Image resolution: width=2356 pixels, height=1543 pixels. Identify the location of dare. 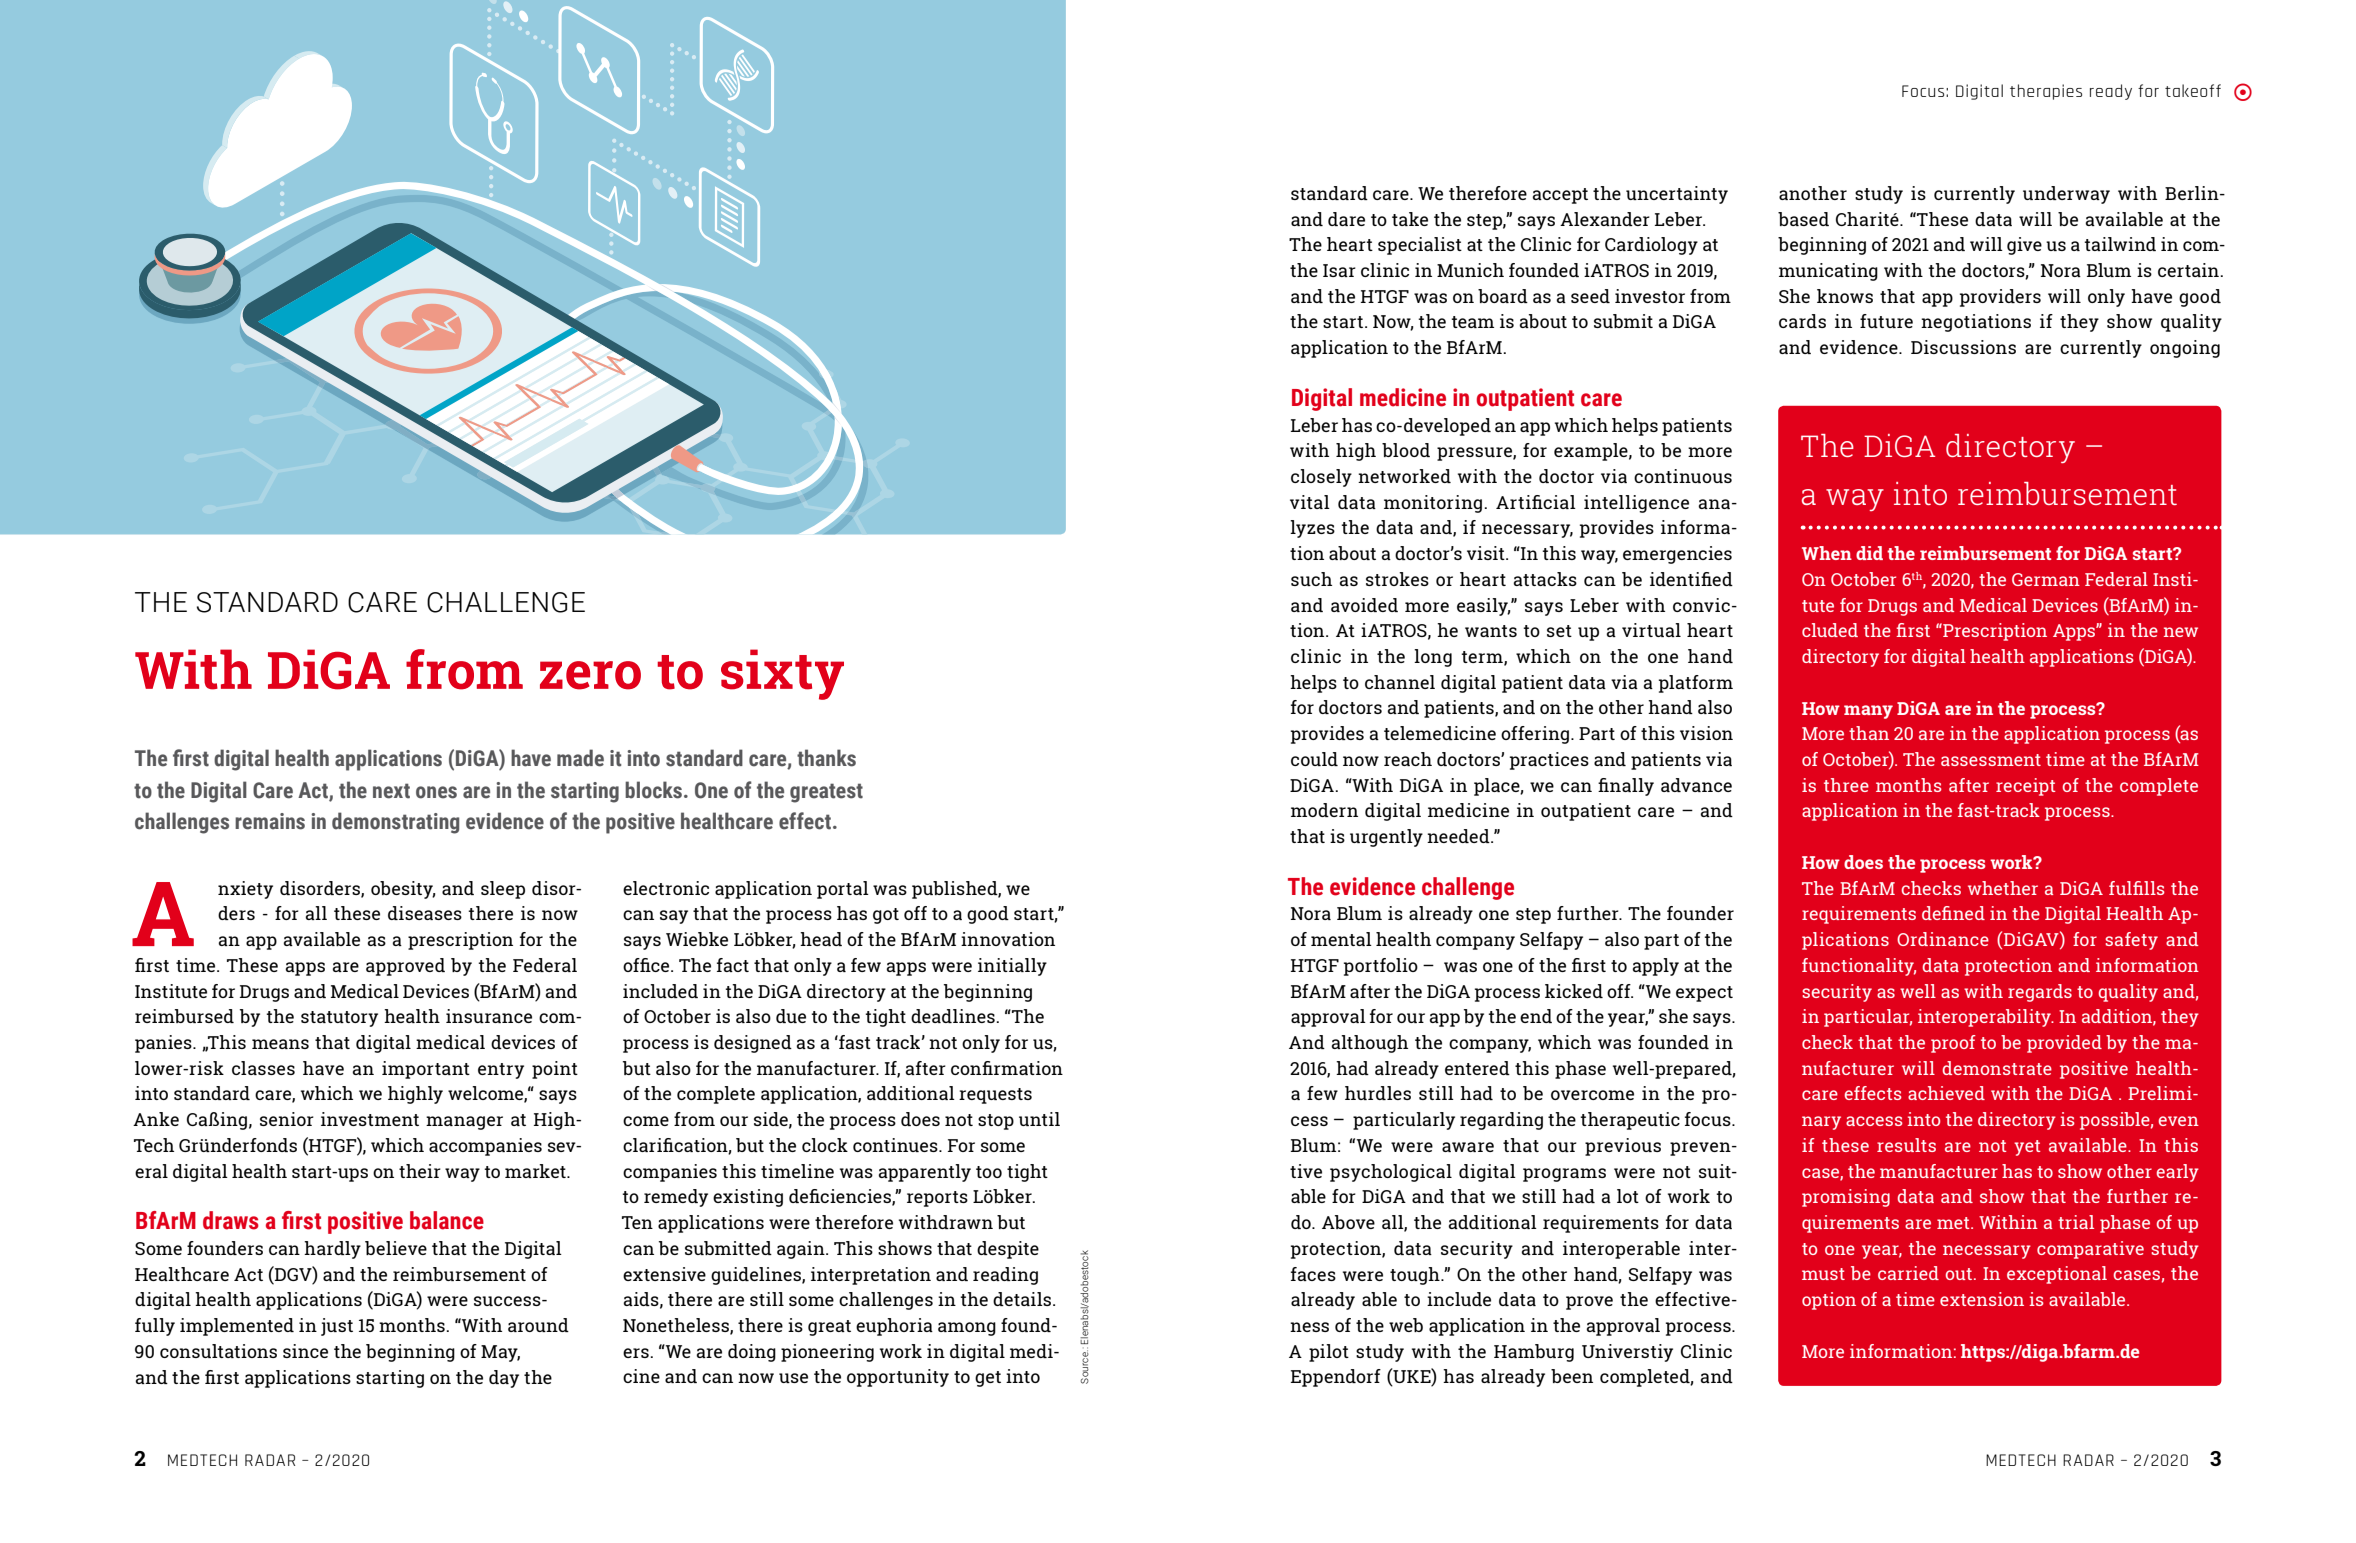
(1346, 219).
